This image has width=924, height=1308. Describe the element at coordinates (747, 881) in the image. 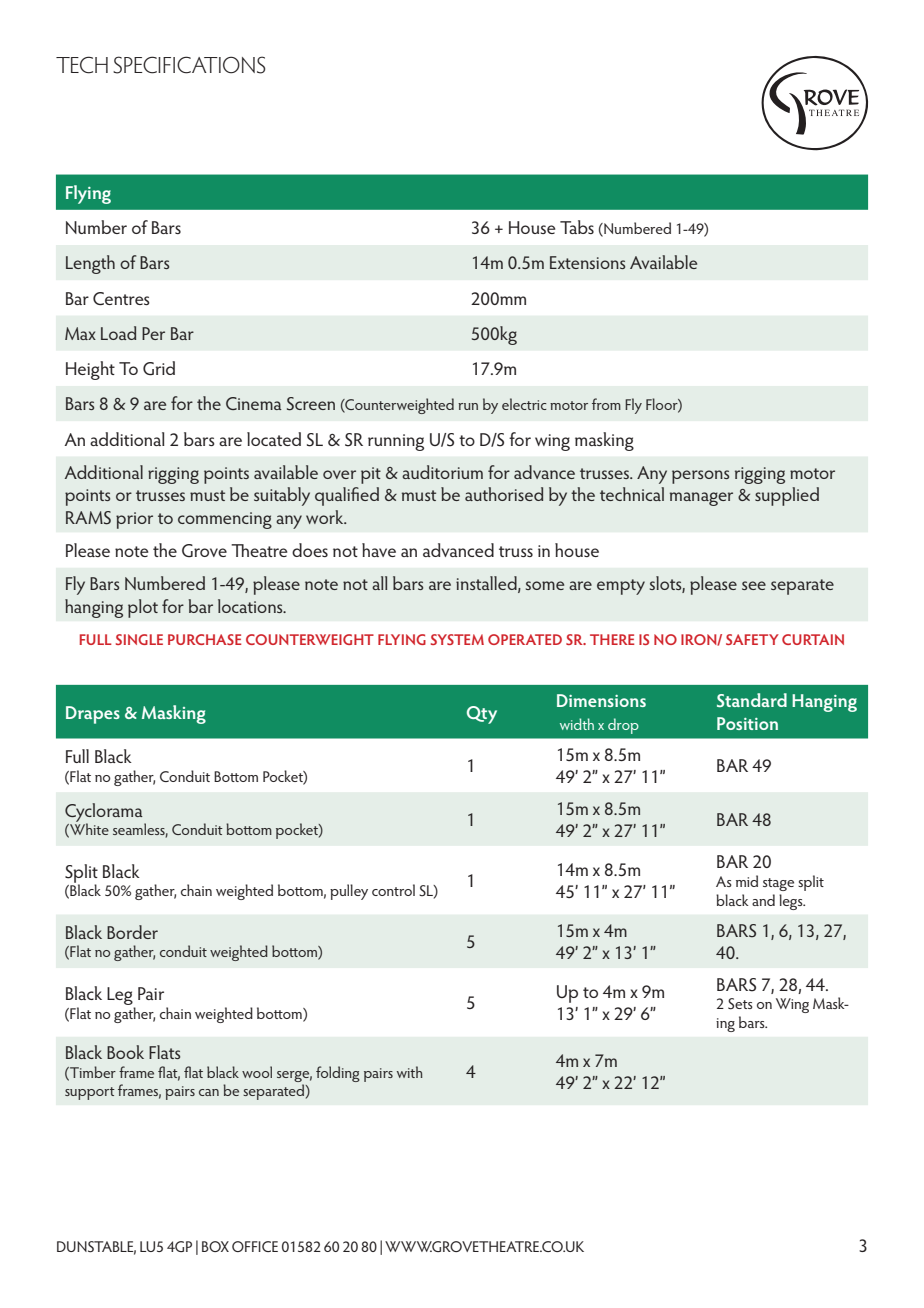

I see `mid` at that location.
